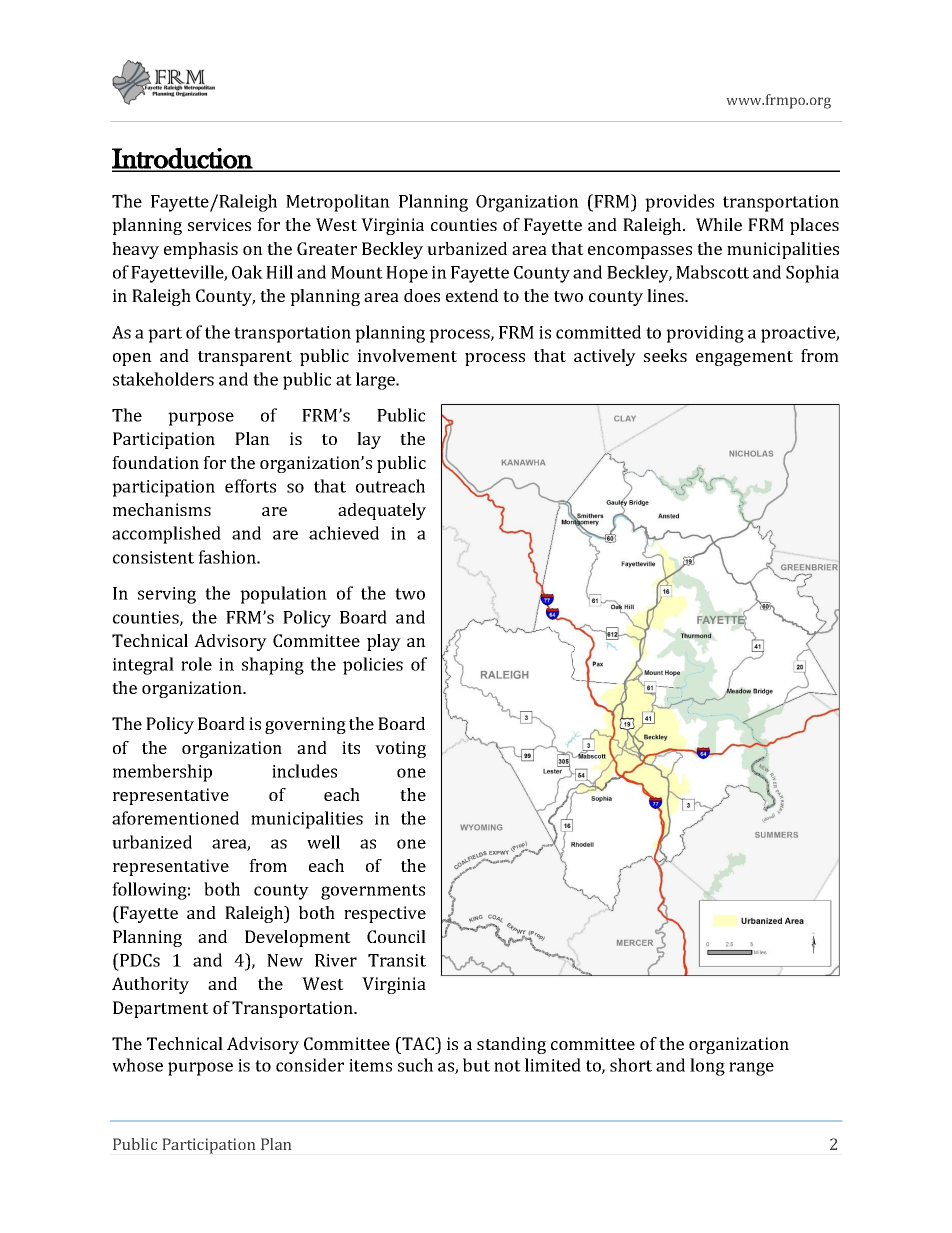  What do you see at coordinates (476, 1065) in the screenshot?
I see `but` at bounding box center [476, 1065].
